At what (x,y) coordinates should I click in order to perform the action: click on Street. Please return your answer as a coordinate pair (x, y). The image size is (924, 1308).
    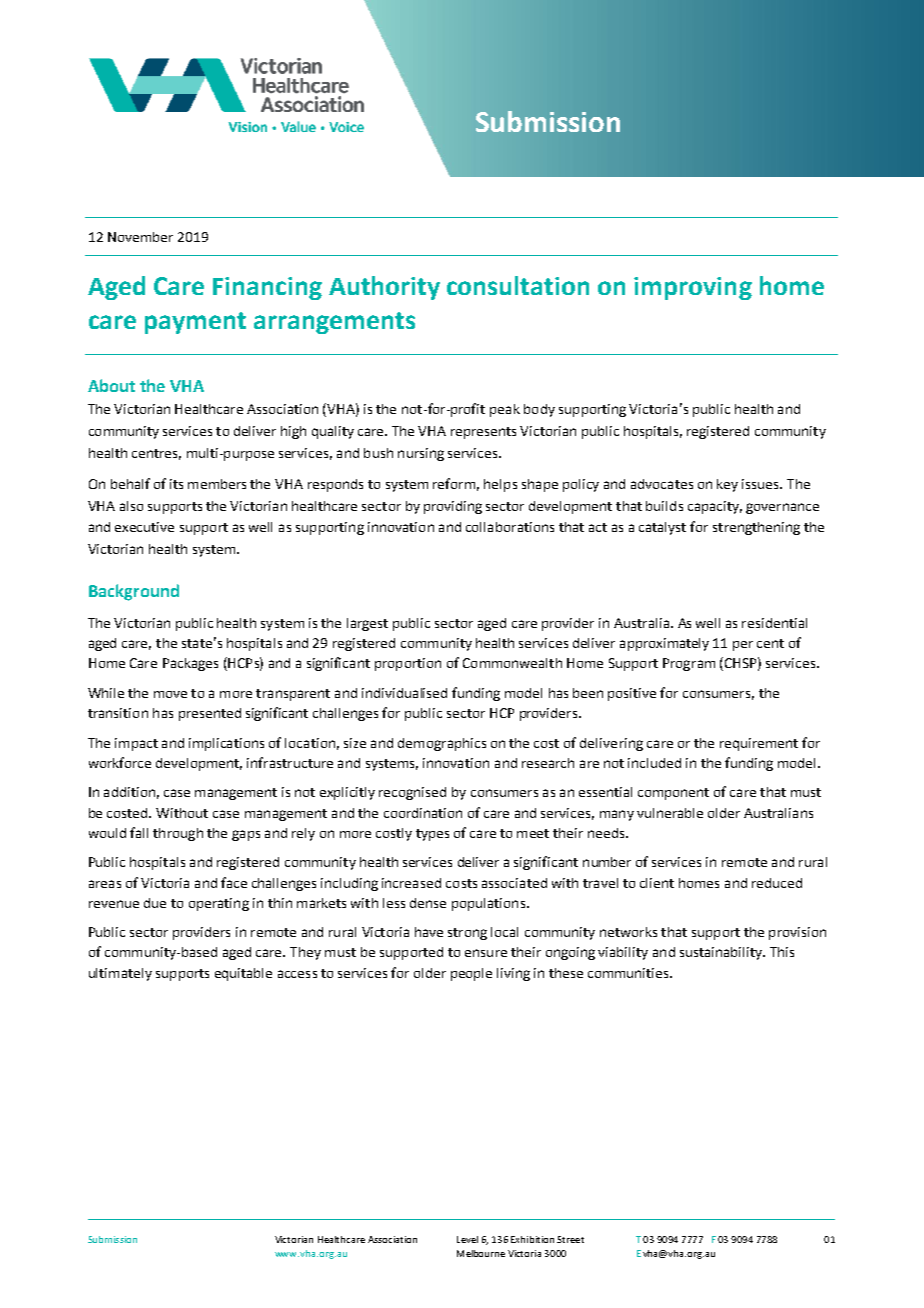
    Looking at the image, I should click on (570, 1239).
